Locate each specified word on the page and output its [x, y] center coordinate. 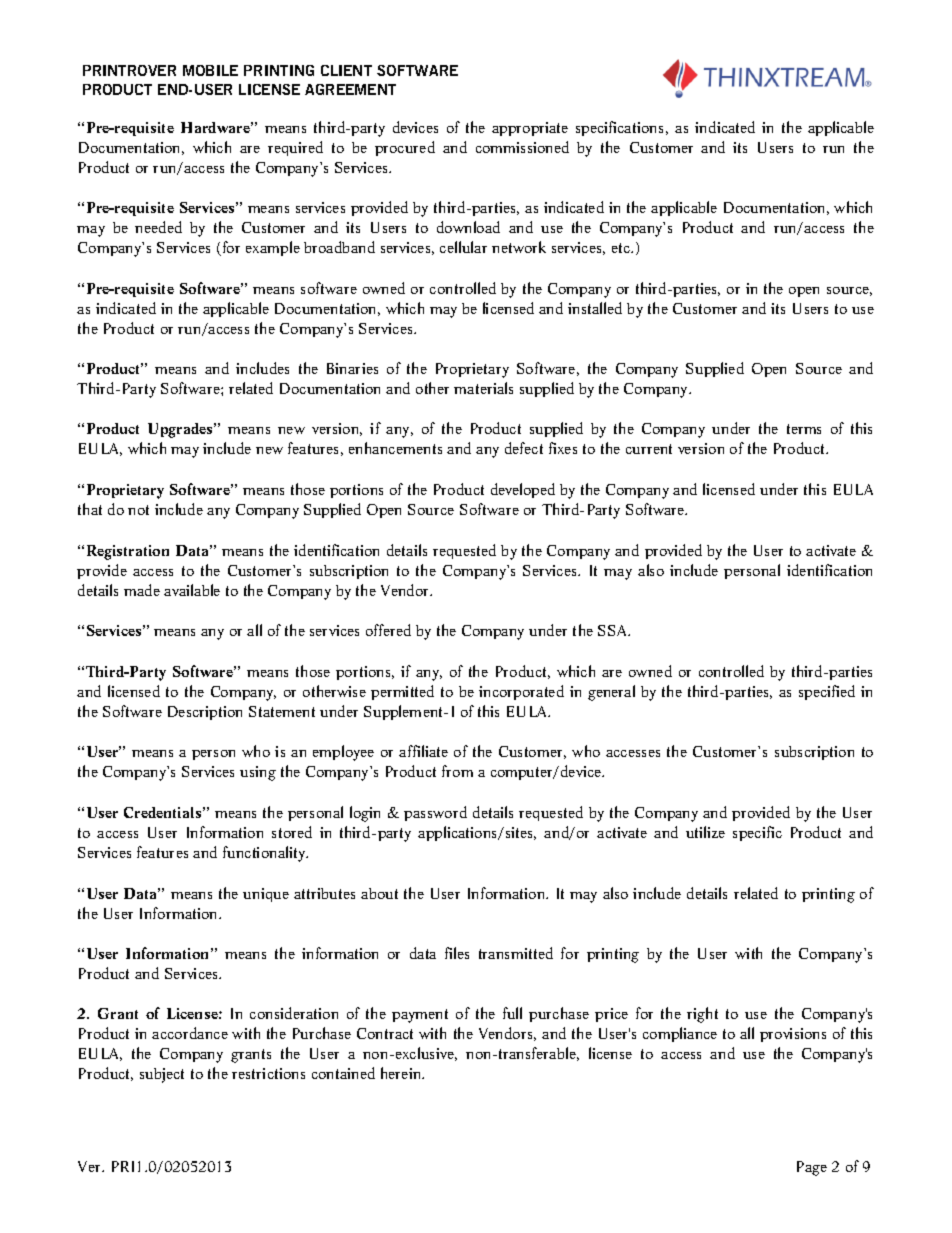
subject [162, 1075]
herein [402, 1073]
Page [812, 1168]
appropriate [530, 129]
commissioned [522, 147]
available [192, 590]
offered [388, 630]
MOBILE [210, 70]
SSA [614, 630]
